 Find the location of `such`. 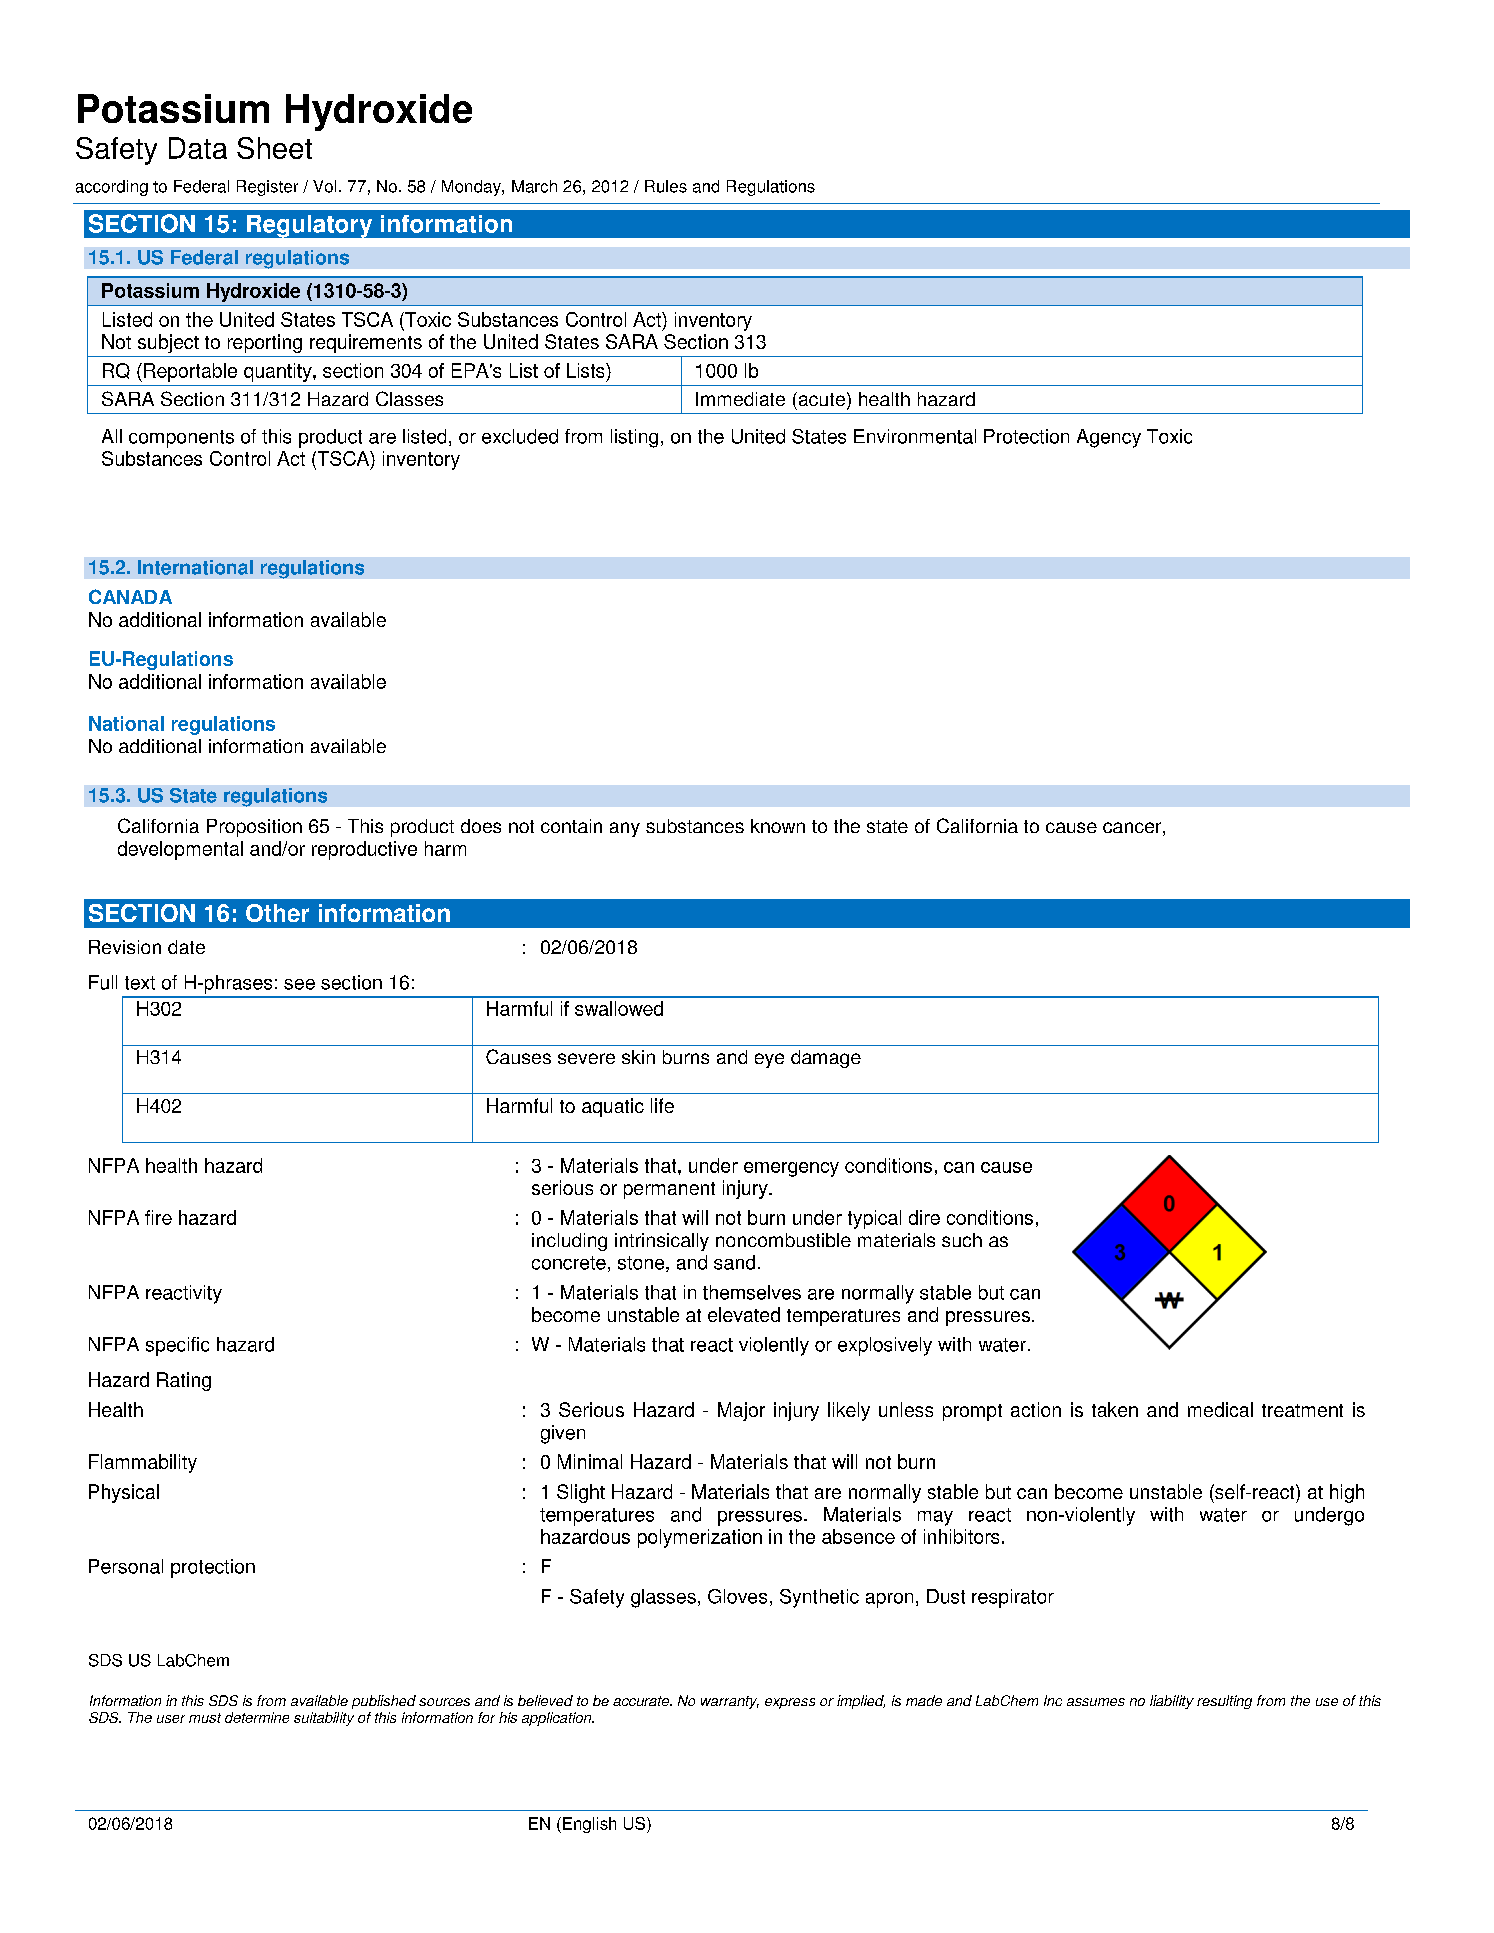

such is located at coordinates (962, 1240).
